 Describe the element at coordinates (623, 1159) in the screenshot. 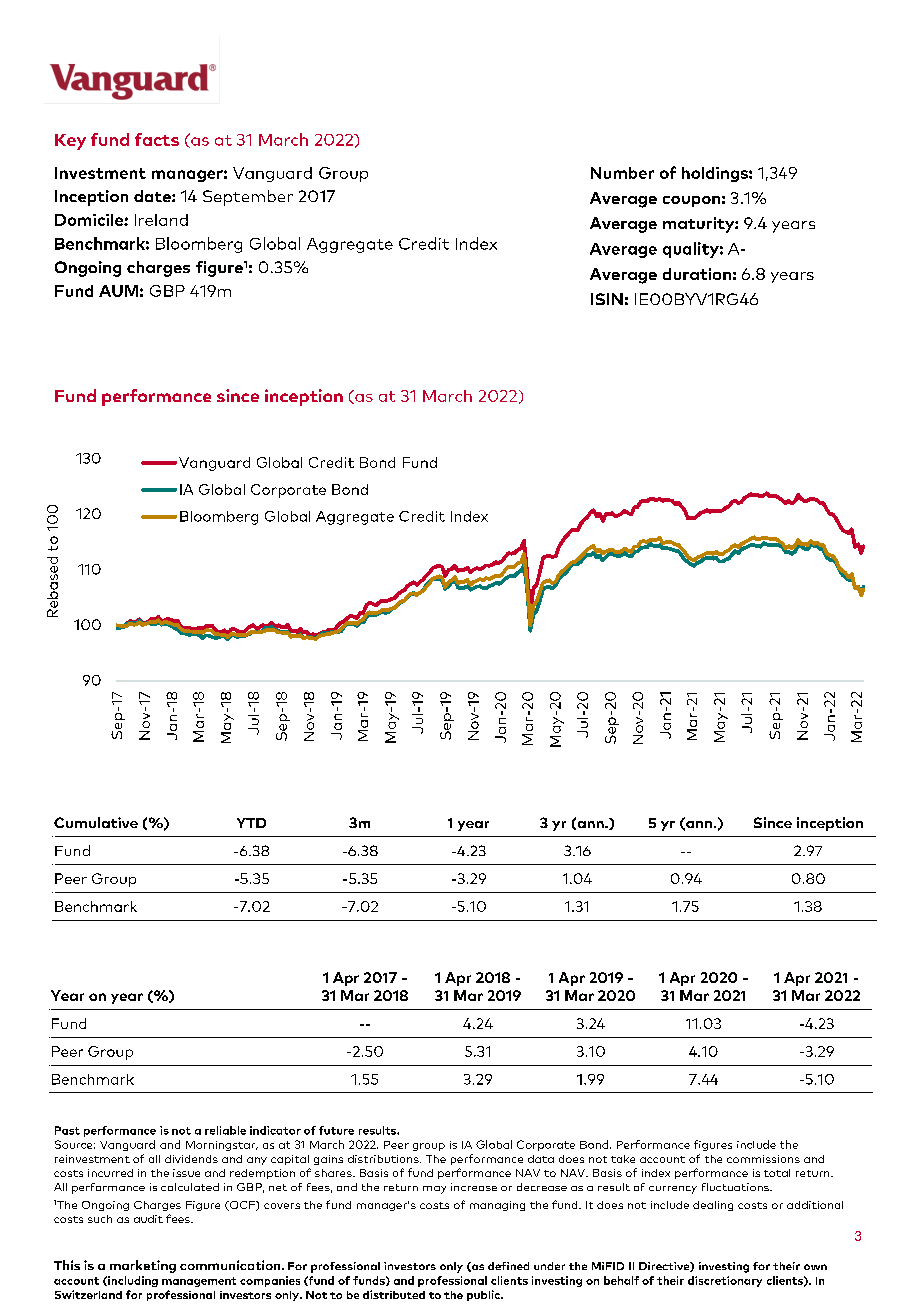

I see `take` at that location.
